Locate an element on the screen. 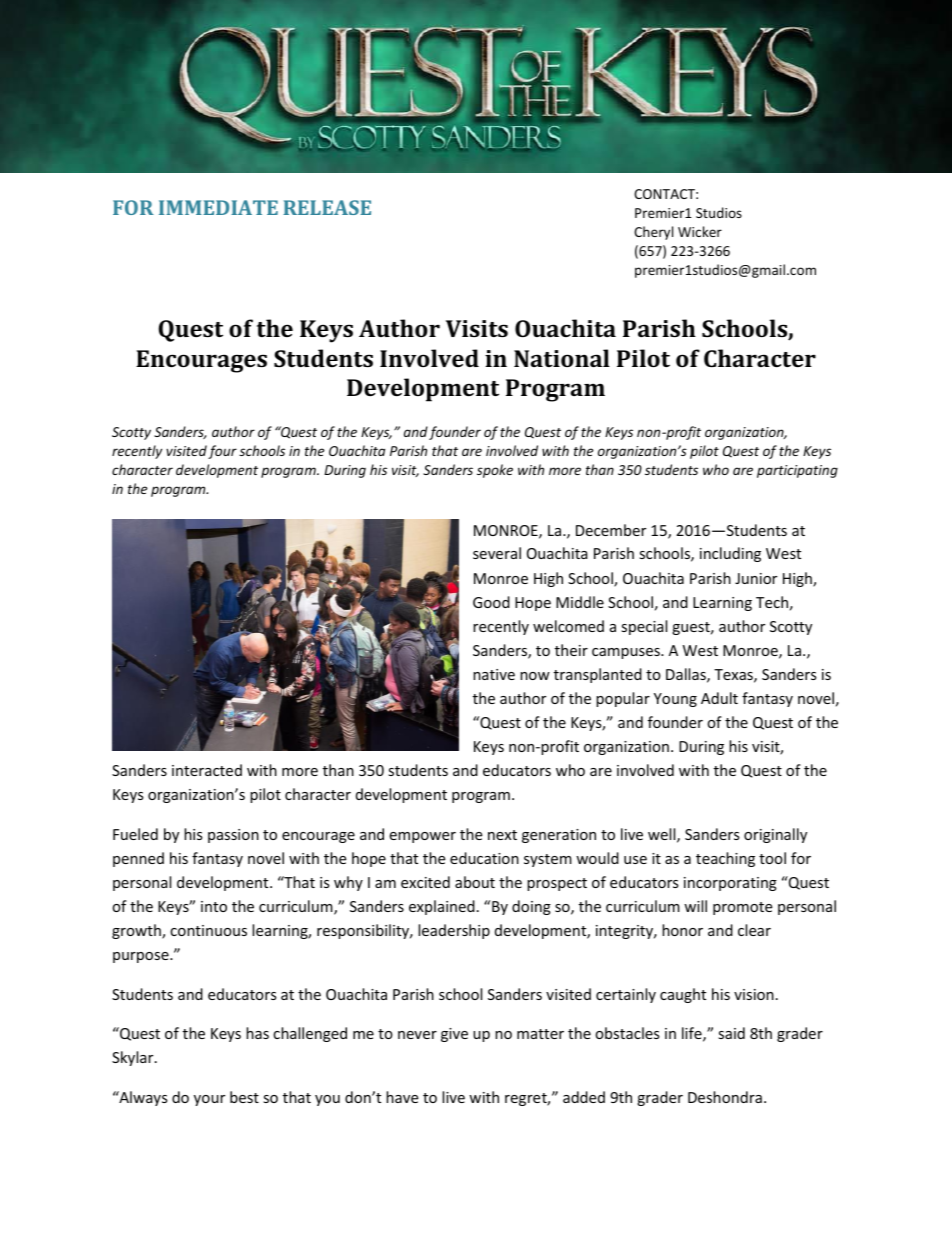  participating is located at coordinates (797, 471).
